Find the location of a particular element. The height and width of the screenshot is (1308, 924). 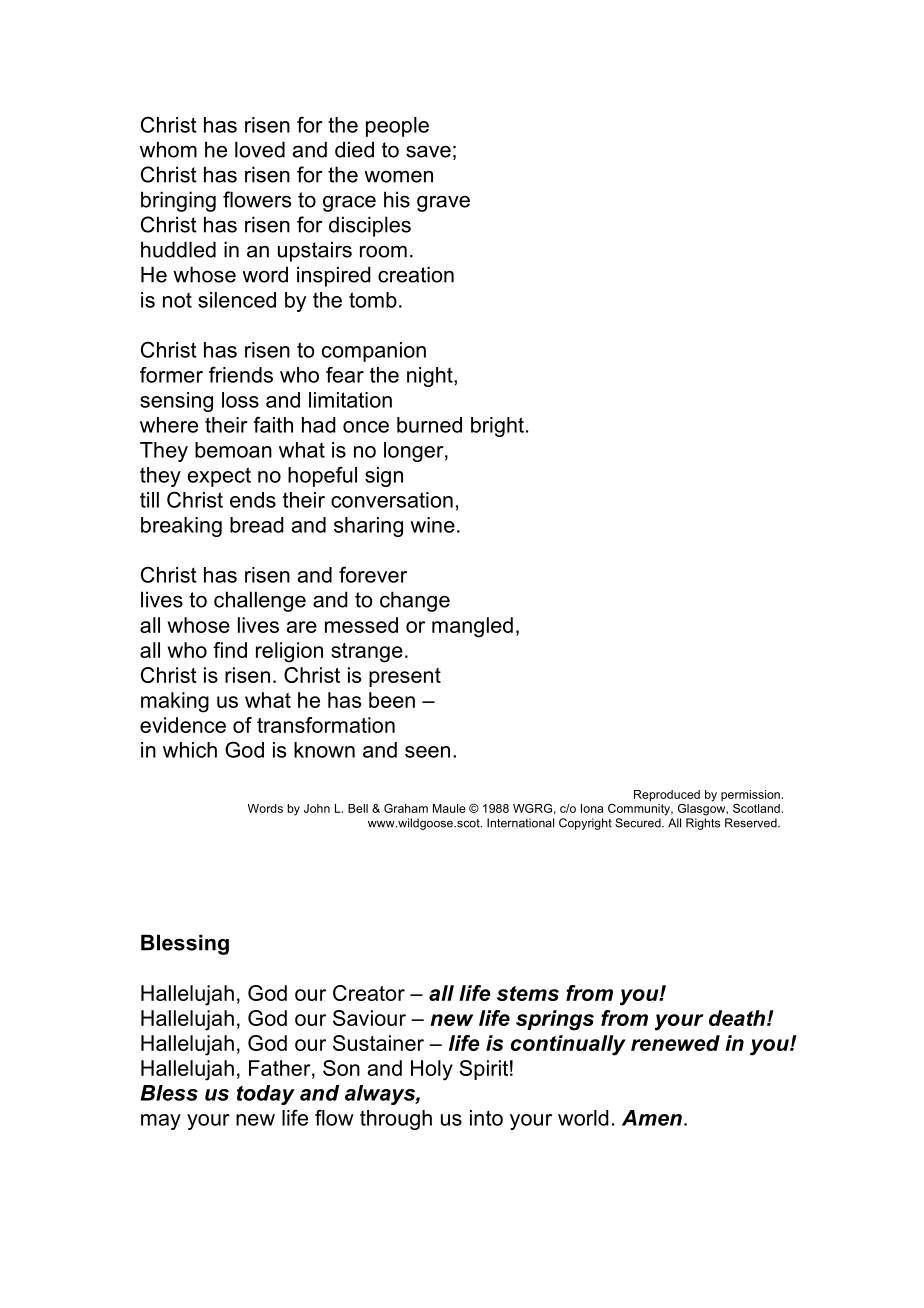

Holy is located at coordinates (432, 1070).
